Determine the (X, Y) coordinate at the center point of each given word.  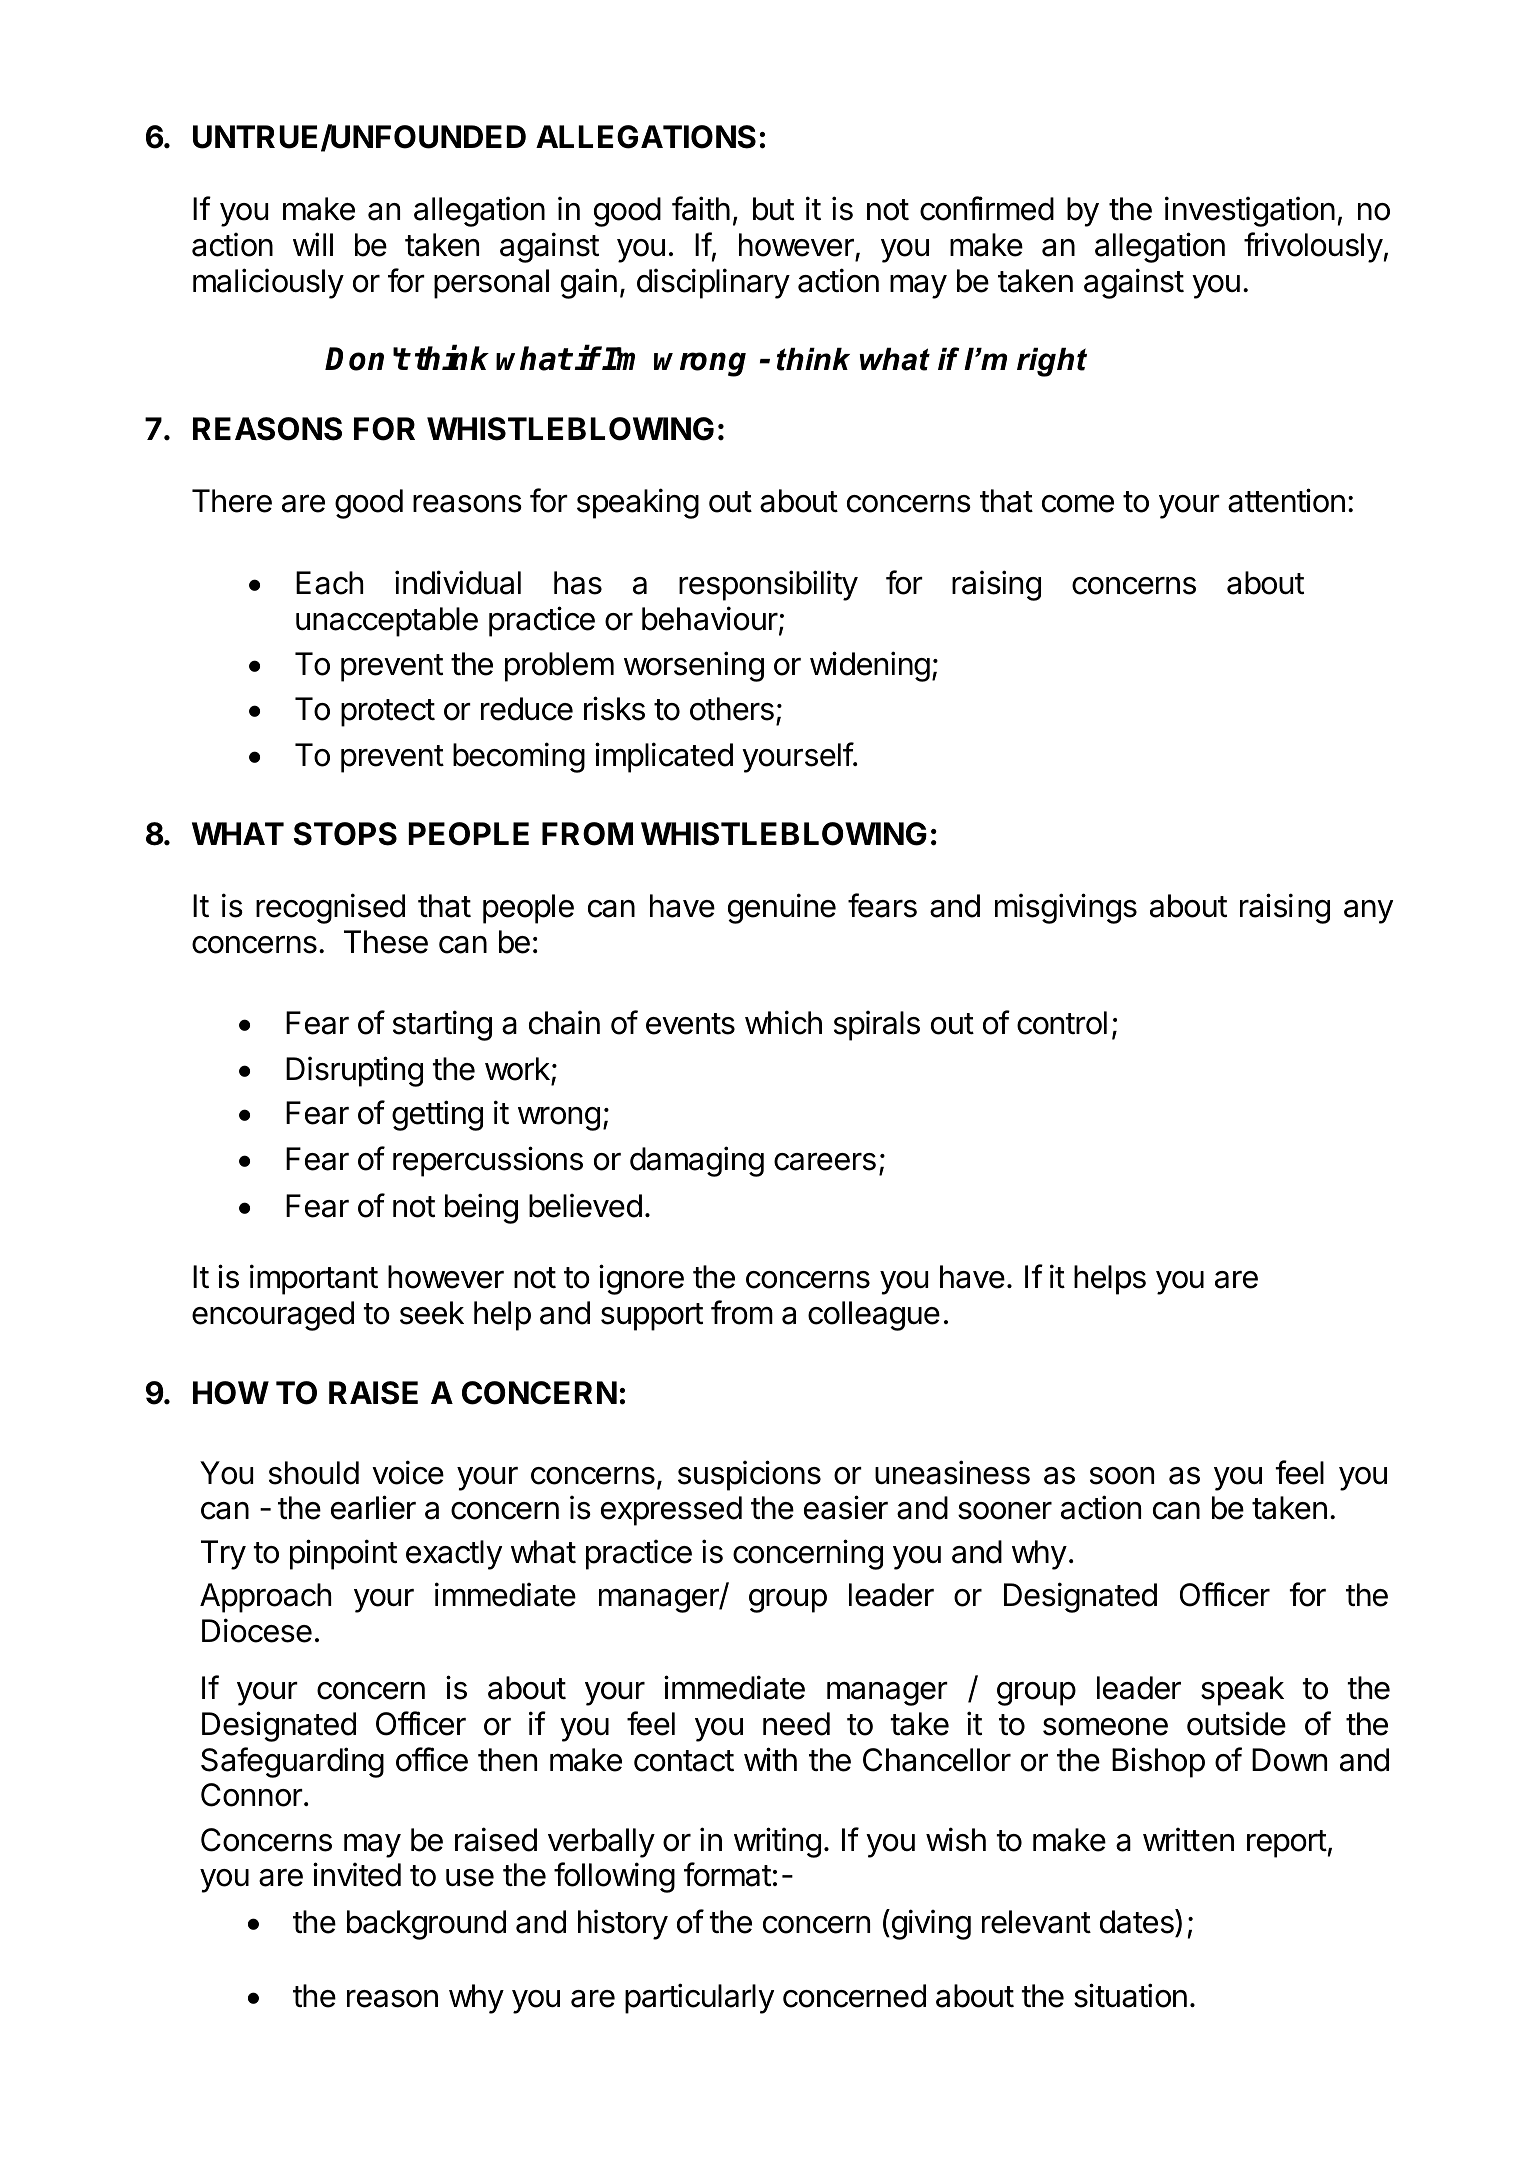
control (1062, 1023)
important (314, 1279)
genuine (782, 908)
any (1368, 912)
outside (1236, 1723)
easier (846, 1507)
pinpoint (343, 1554)
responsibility (768, 585)
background (426, 1925)
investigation (1250, 211)
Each (329, 583)
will (313, 244)
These (386, 942)
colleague (874, 1316)
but (773, 209)
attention (1286, 500)
